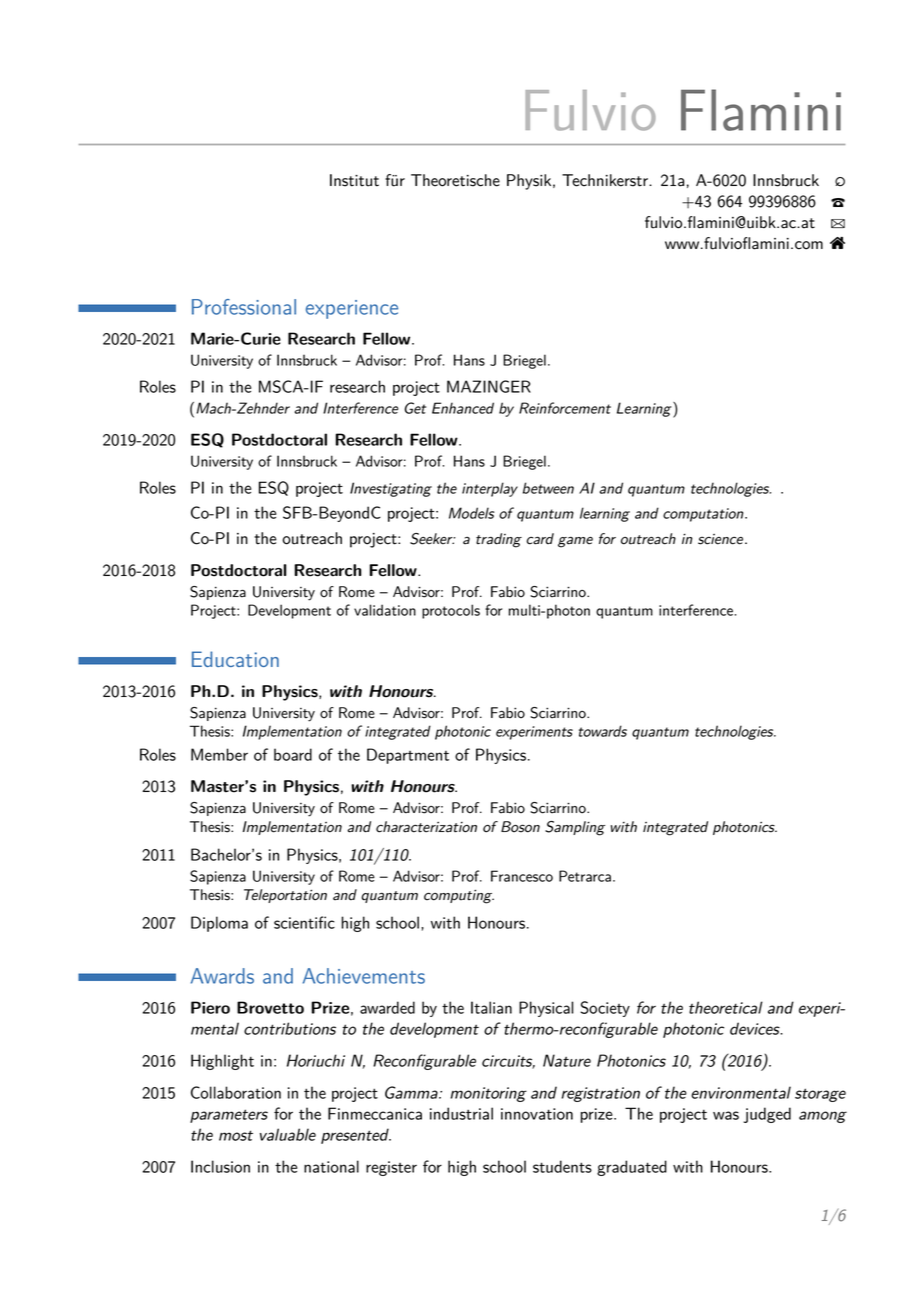 This screenshot has height=1308, width=924. Describe the element at coordinates (451, 611) in the screenshot. I see `protocols` at that location.
